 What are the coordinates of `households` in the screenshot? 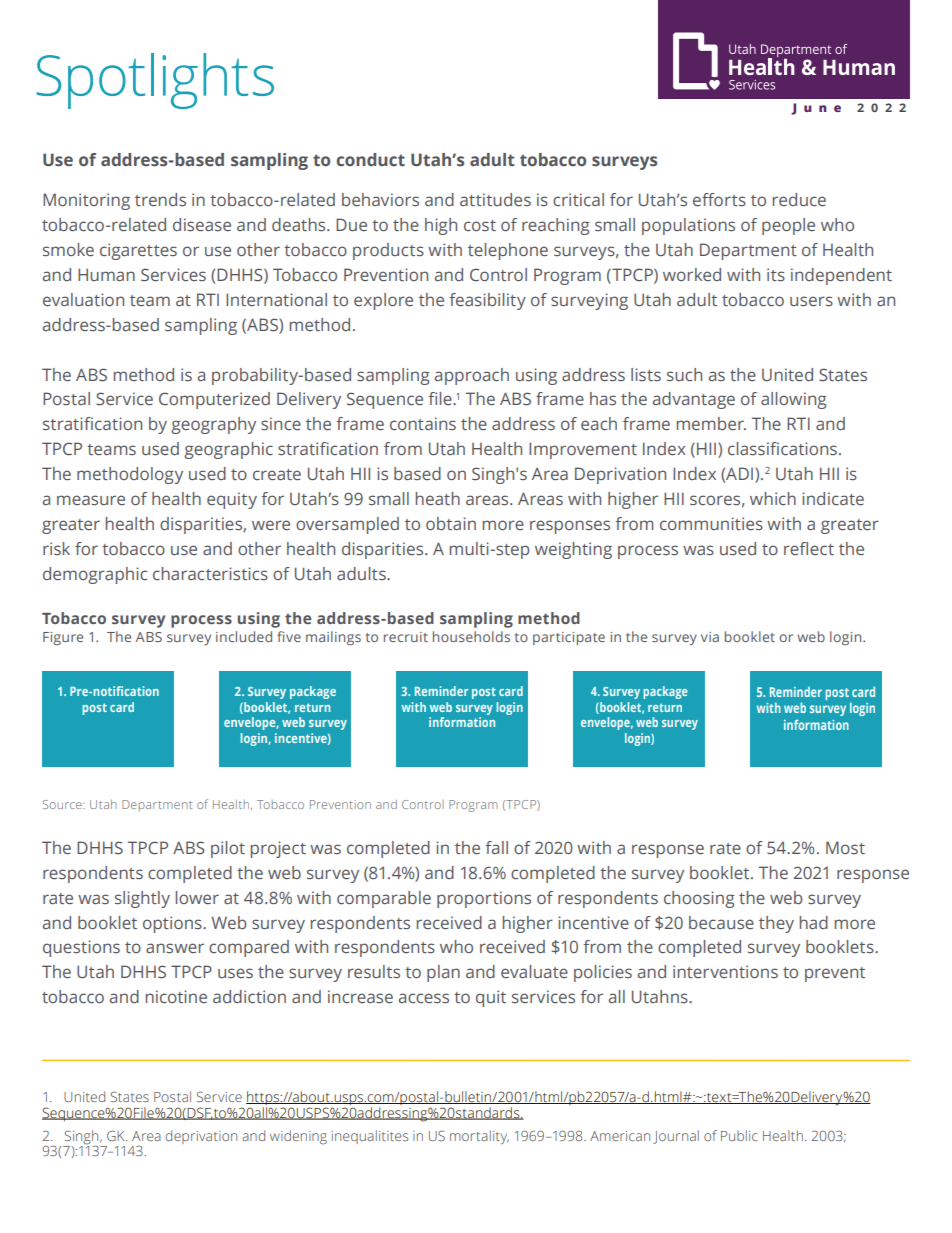 It's located at (471, 636).
